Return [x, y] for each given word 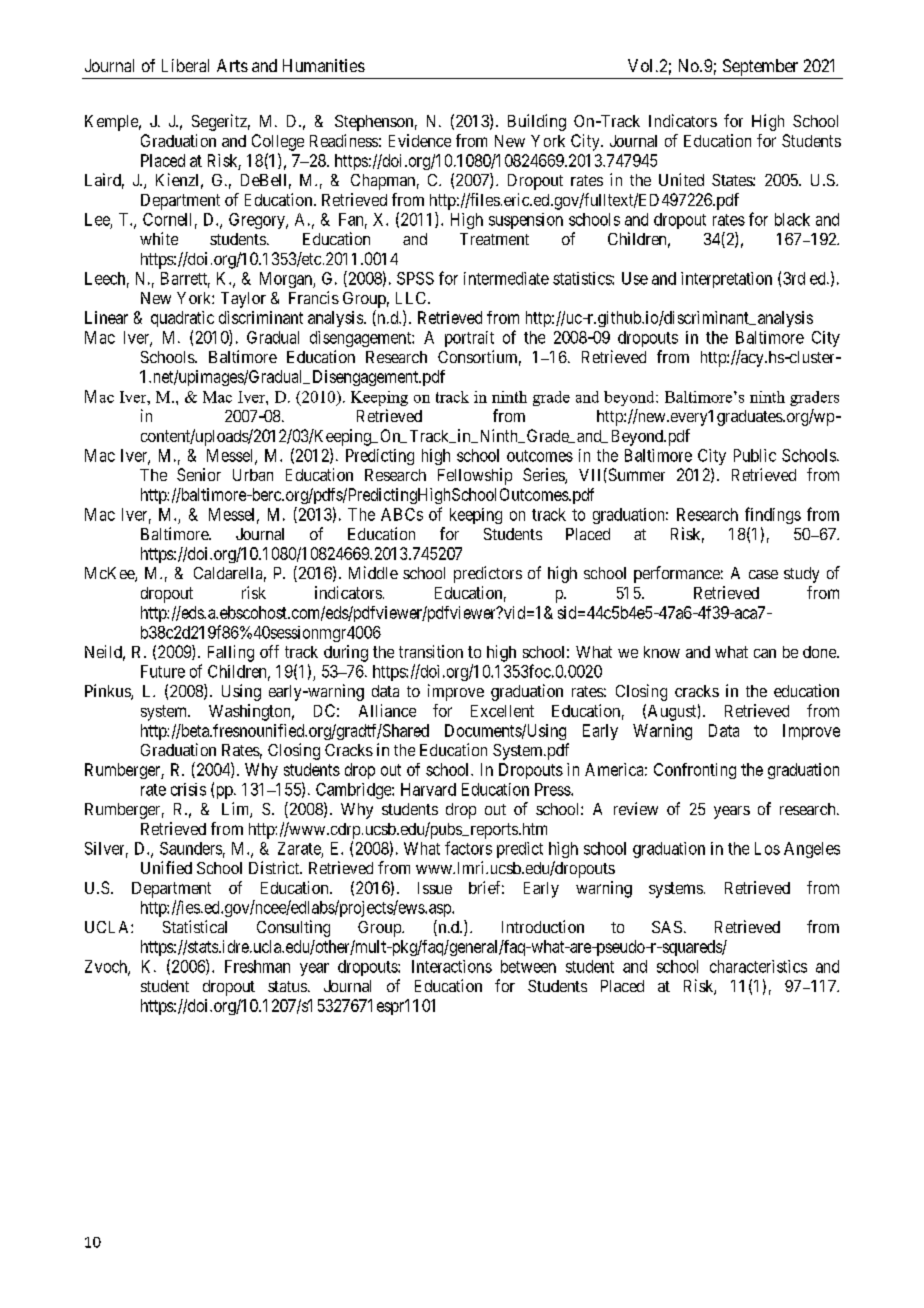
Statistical [195, 926]
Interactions [452, 966]
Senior [199, 474]
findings [773, 515]
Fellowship [475, 476]
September [760, 67]
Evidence [420, 140]
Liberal [185, 65]
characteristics [758, 966]
